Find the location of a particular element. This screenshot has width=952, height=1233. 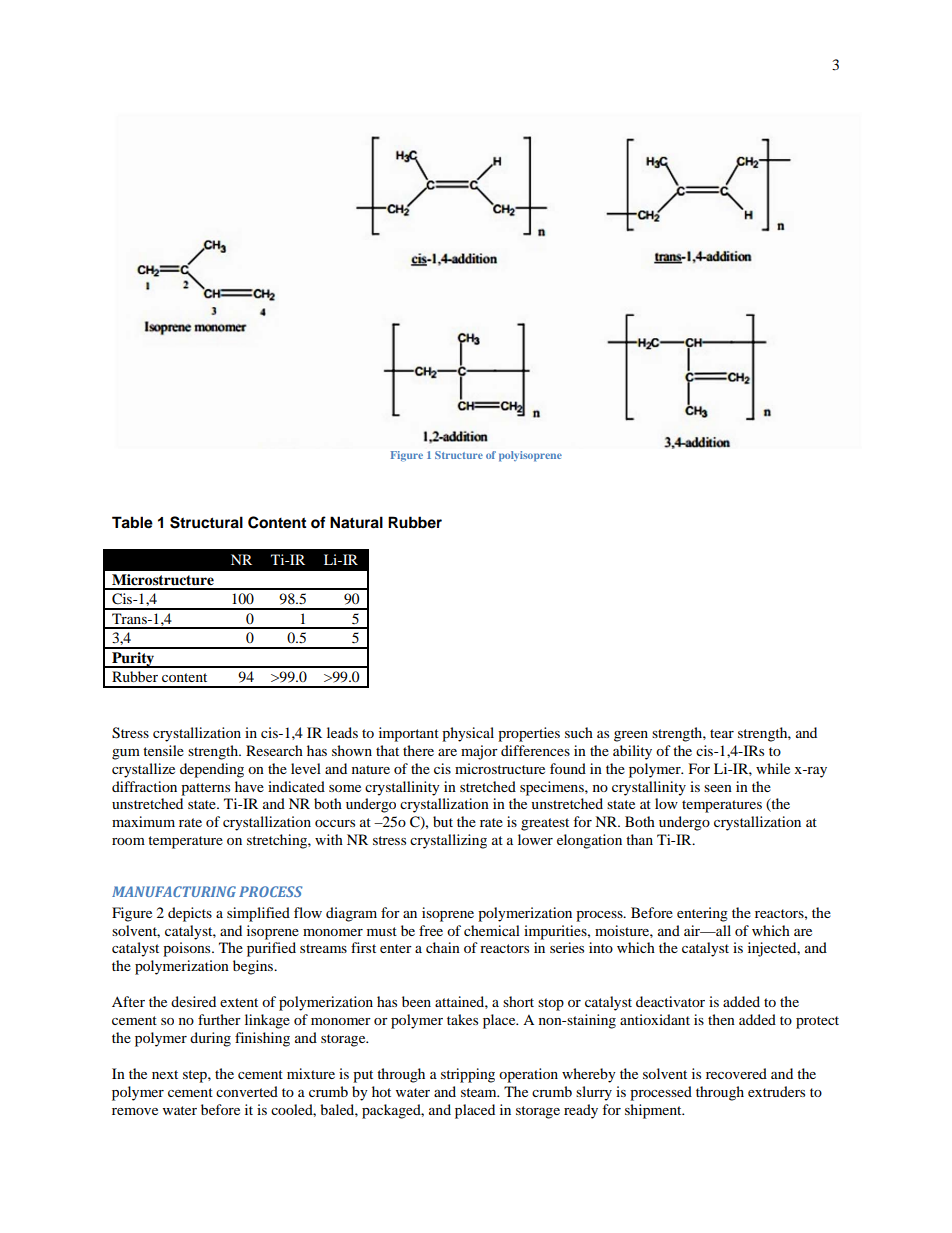

into is located at coordinates (601, 947).
